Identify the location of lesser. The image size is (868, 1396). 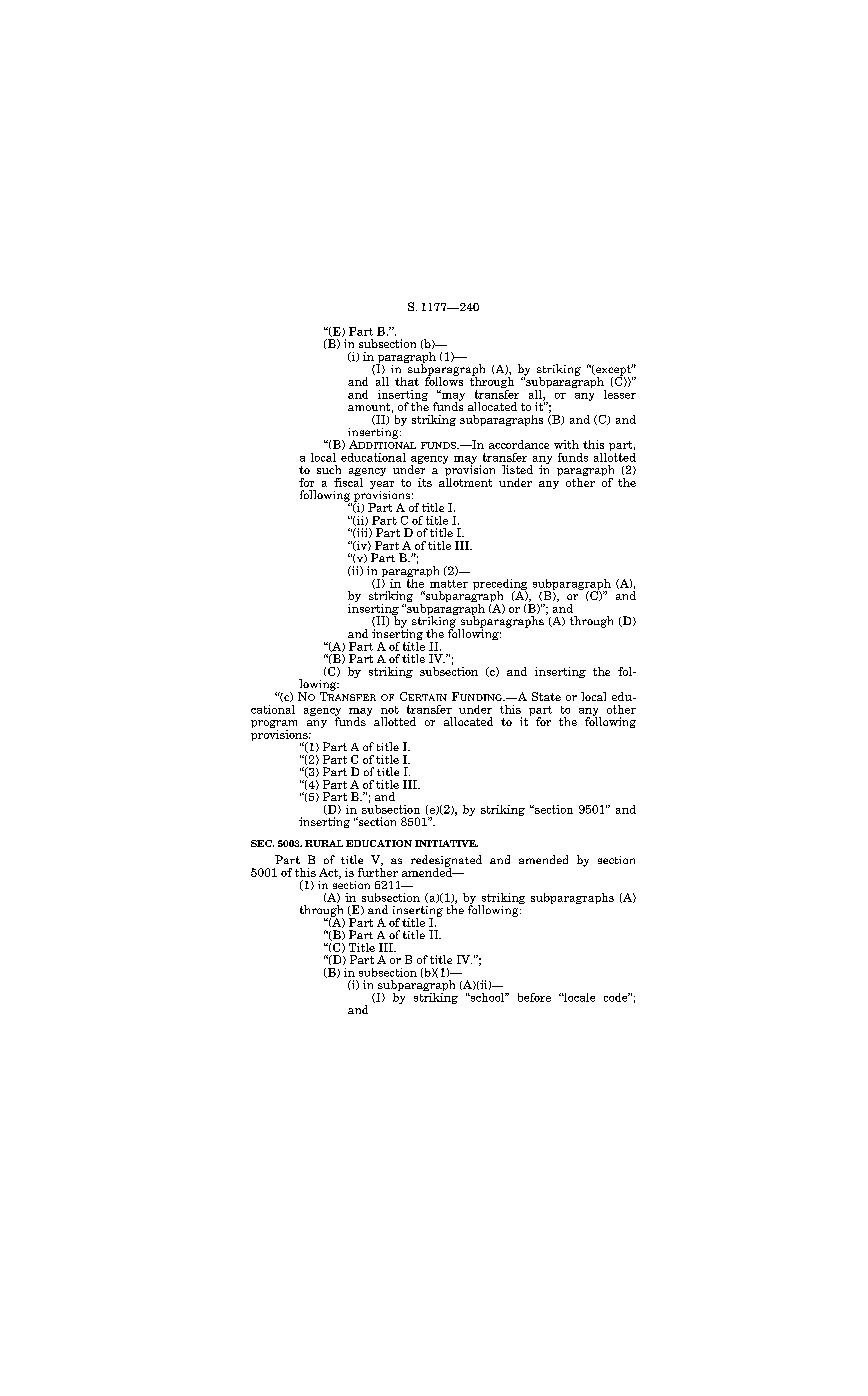
(620, 394).
